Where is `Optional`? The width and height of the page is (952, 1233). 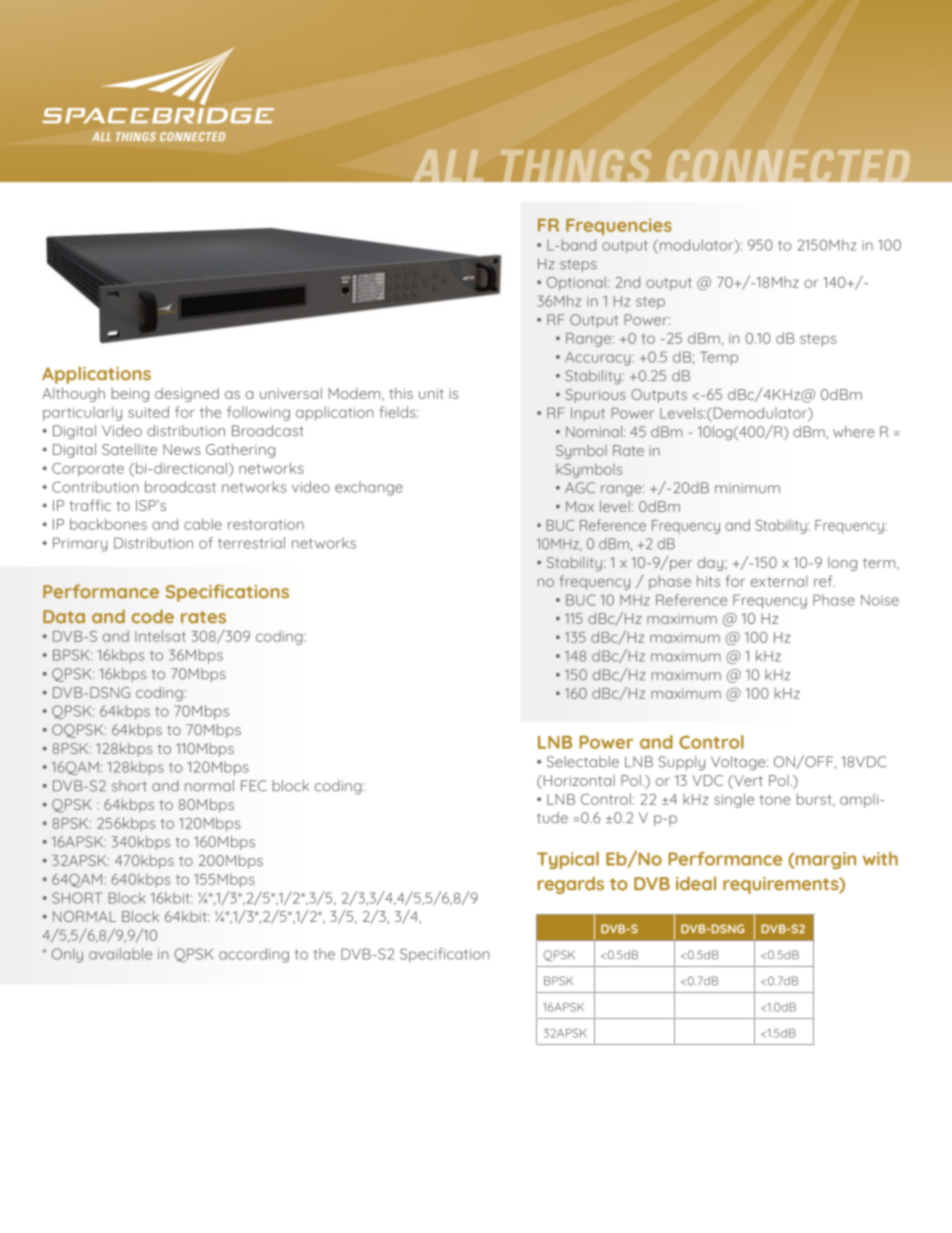
Optional is located at coordinates (576, 283).
